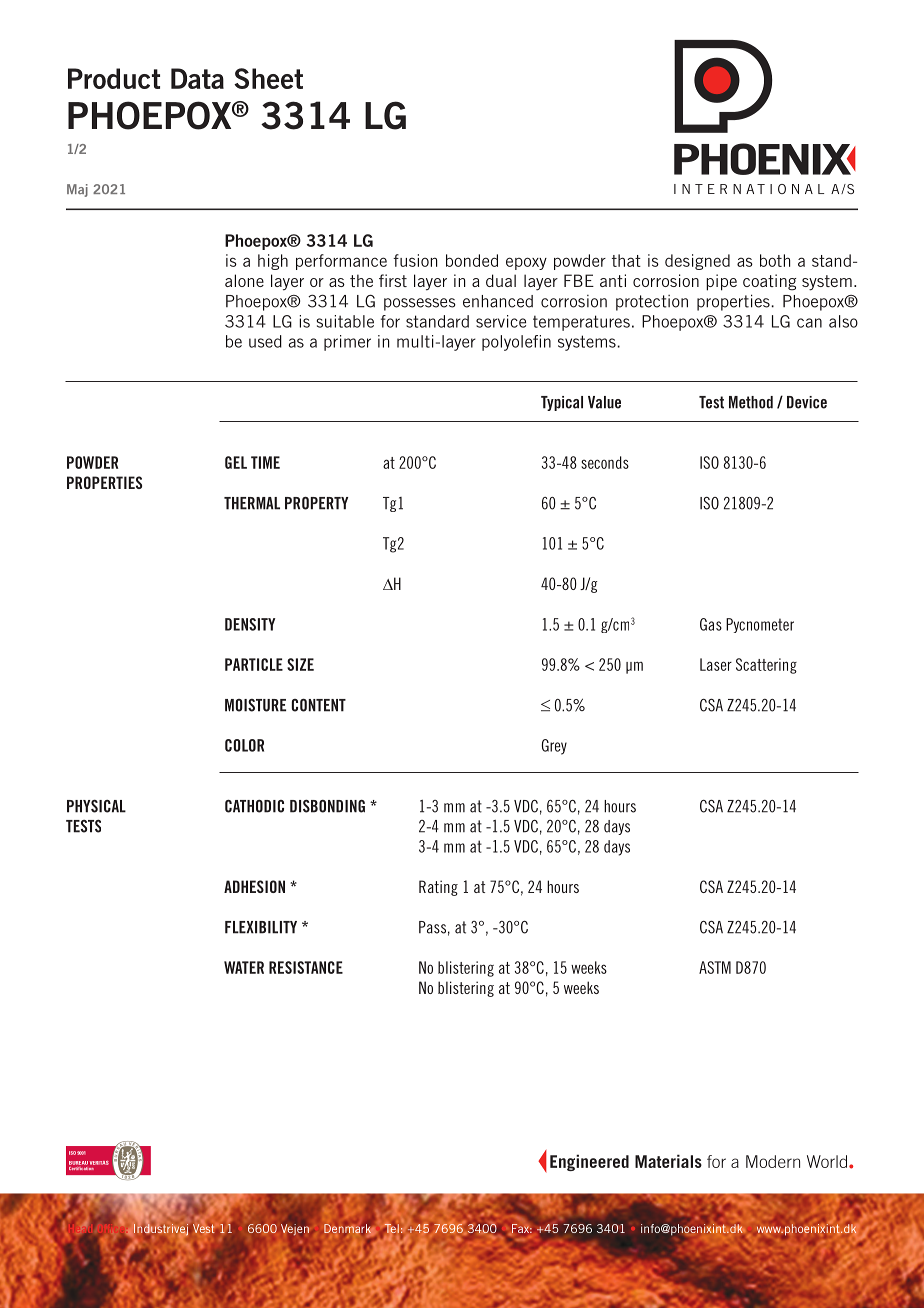  Describe the element at coordinates (96, 806) in the page. I see `PHYSICAL` at that location.
